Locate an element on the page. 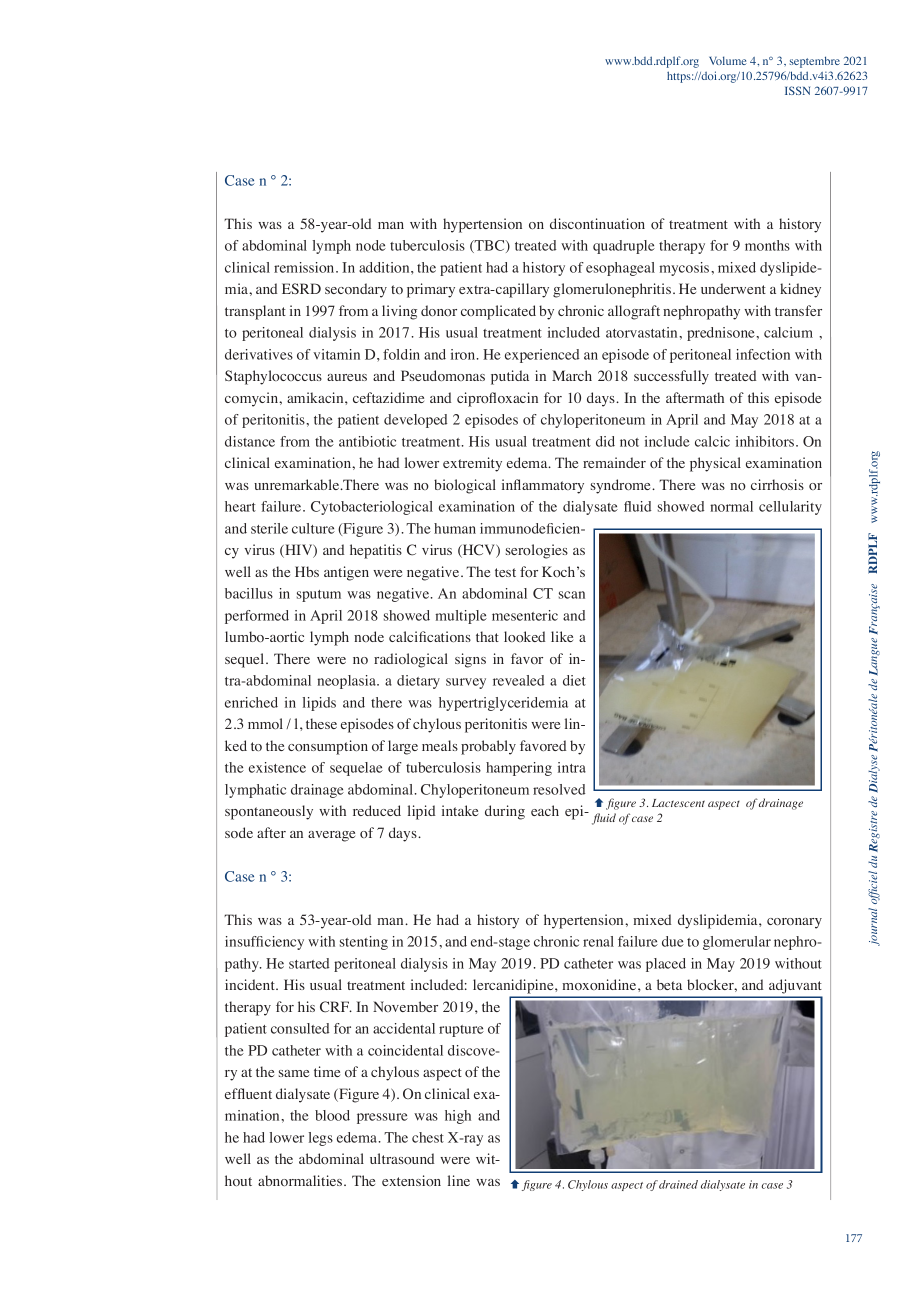 The height and width of the page is (1308, 924). physical is located at coordinates (715, 464).
